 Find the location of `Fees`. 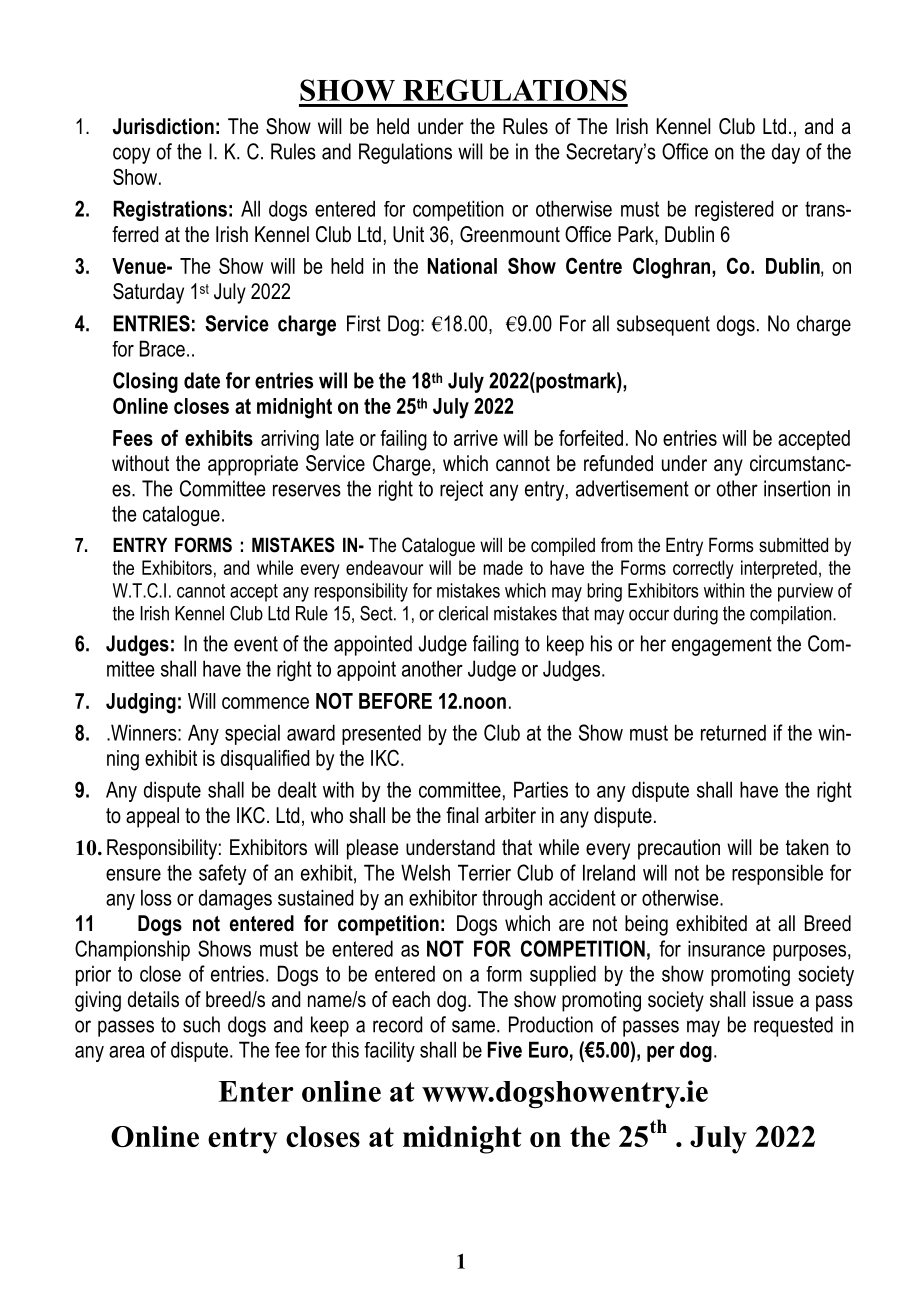

Fees is located at coordinates (133, 438).
